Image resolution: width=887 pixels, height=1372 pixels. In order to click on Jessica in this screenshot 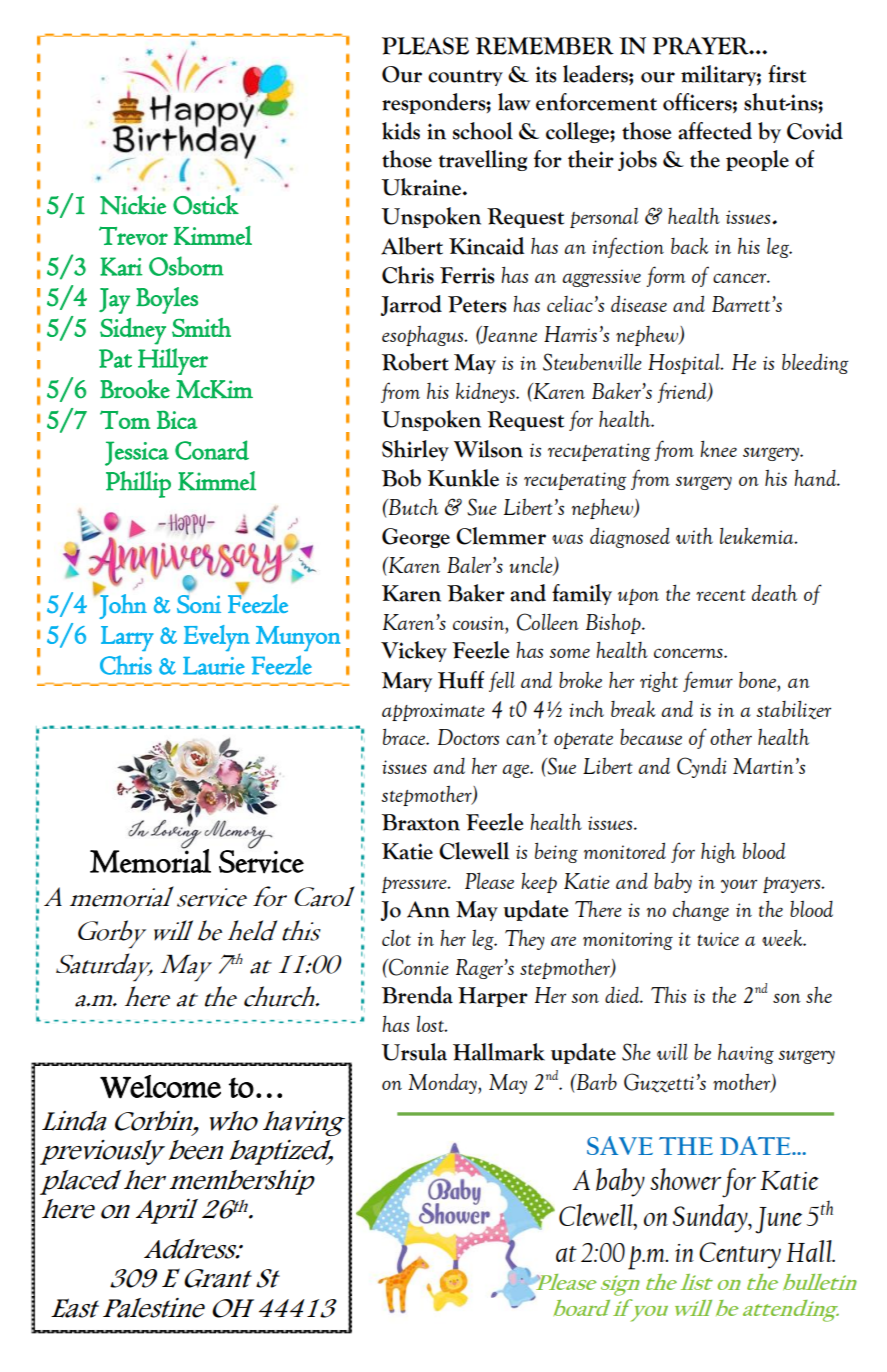, I will do `click(137, 453)`.
